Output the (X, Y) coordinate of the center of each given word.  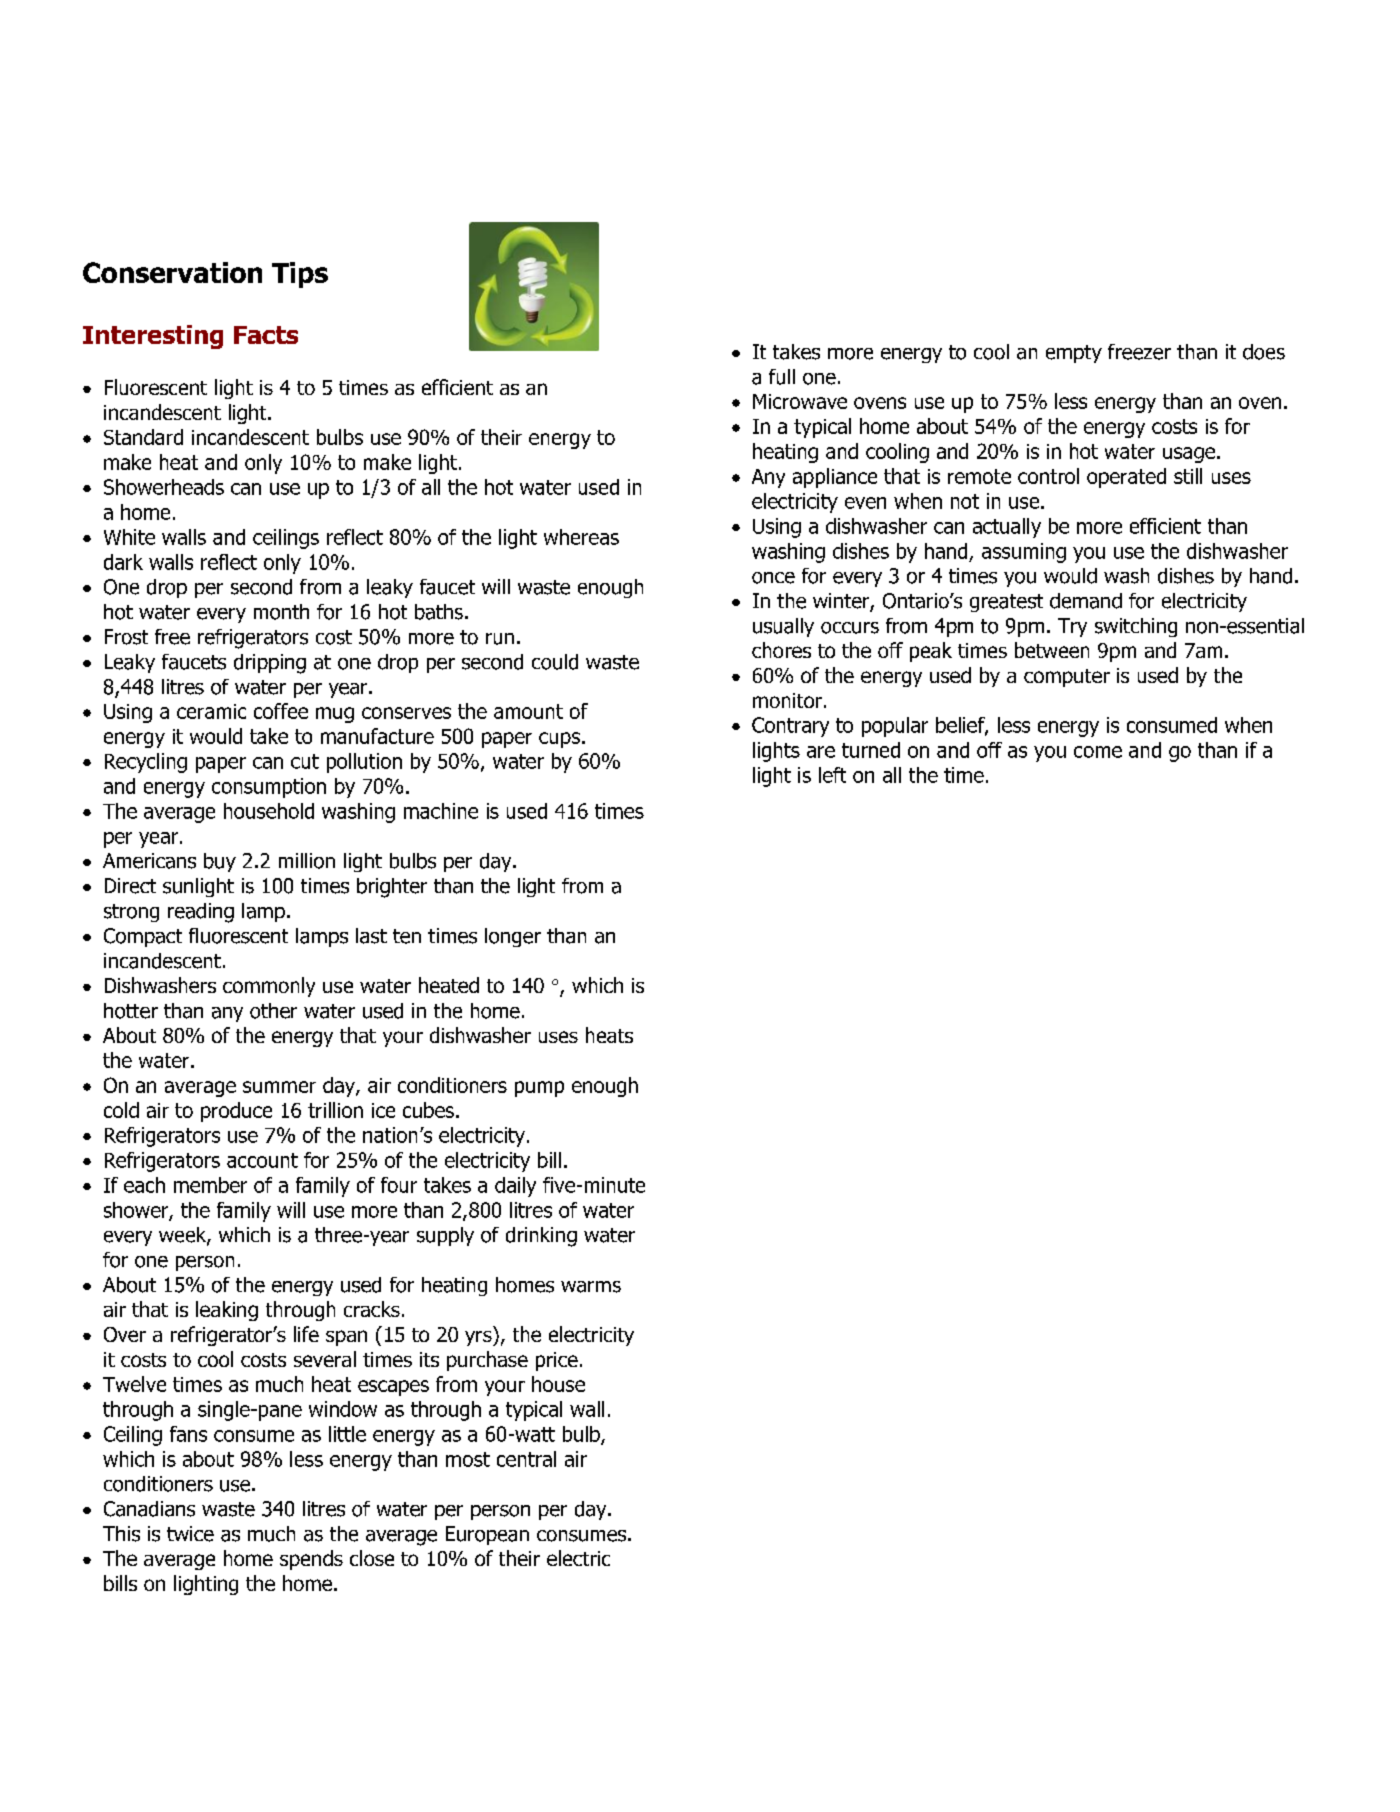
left (832, 775)
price (557, 1361)
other (273, 1011)
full (782, 377)
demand (1086, 601)
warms (591, 1287)
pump (539, 1089)
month (281, 612)
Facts (266, 335)
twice (190, 1534)
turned (871, 750)
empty (1074, 354)
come (1098, 752)
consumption (269, 788)
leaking (227, 1311)
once (773, 578)
